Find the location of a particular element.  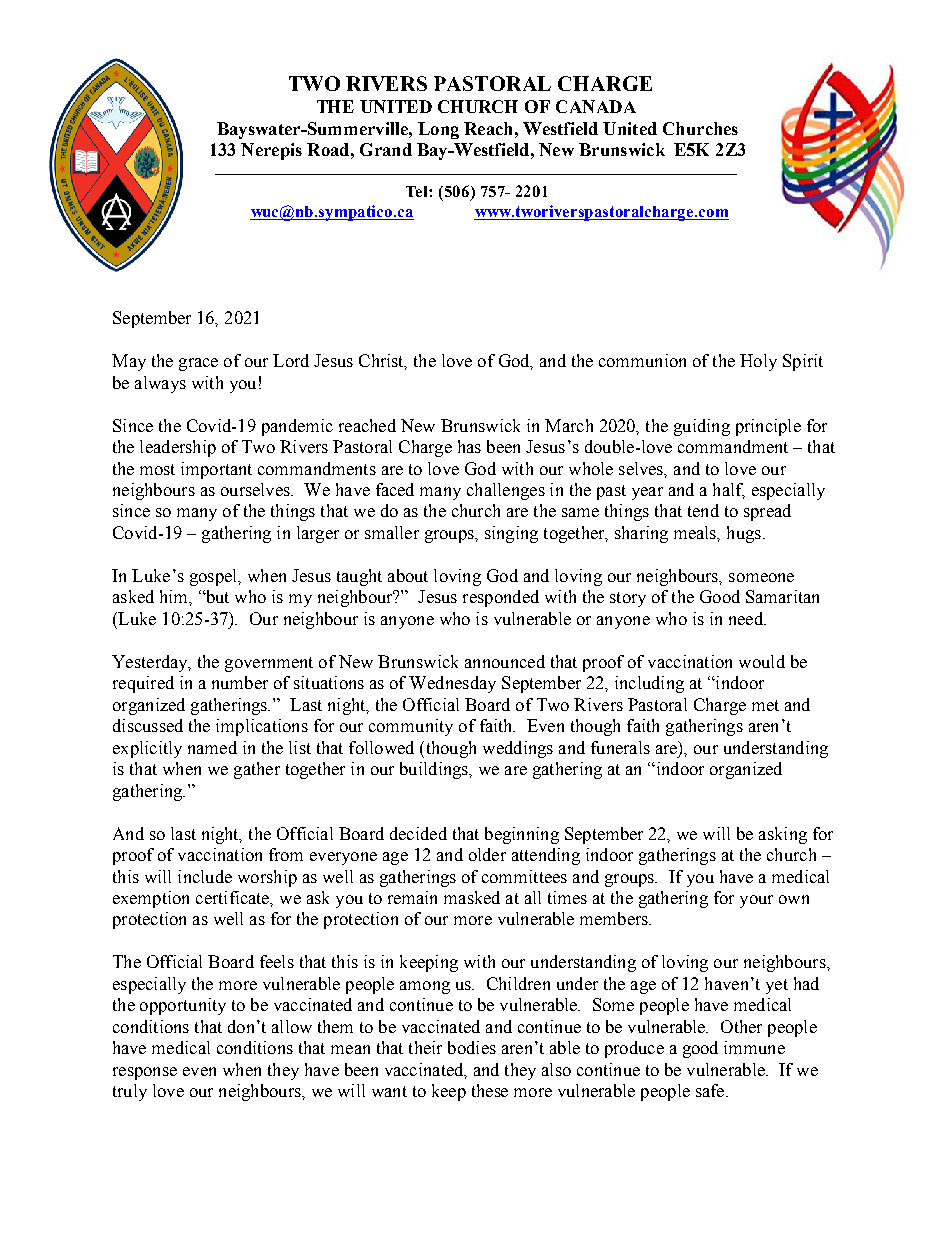

CANADA is located at coordinates (596, 106).
